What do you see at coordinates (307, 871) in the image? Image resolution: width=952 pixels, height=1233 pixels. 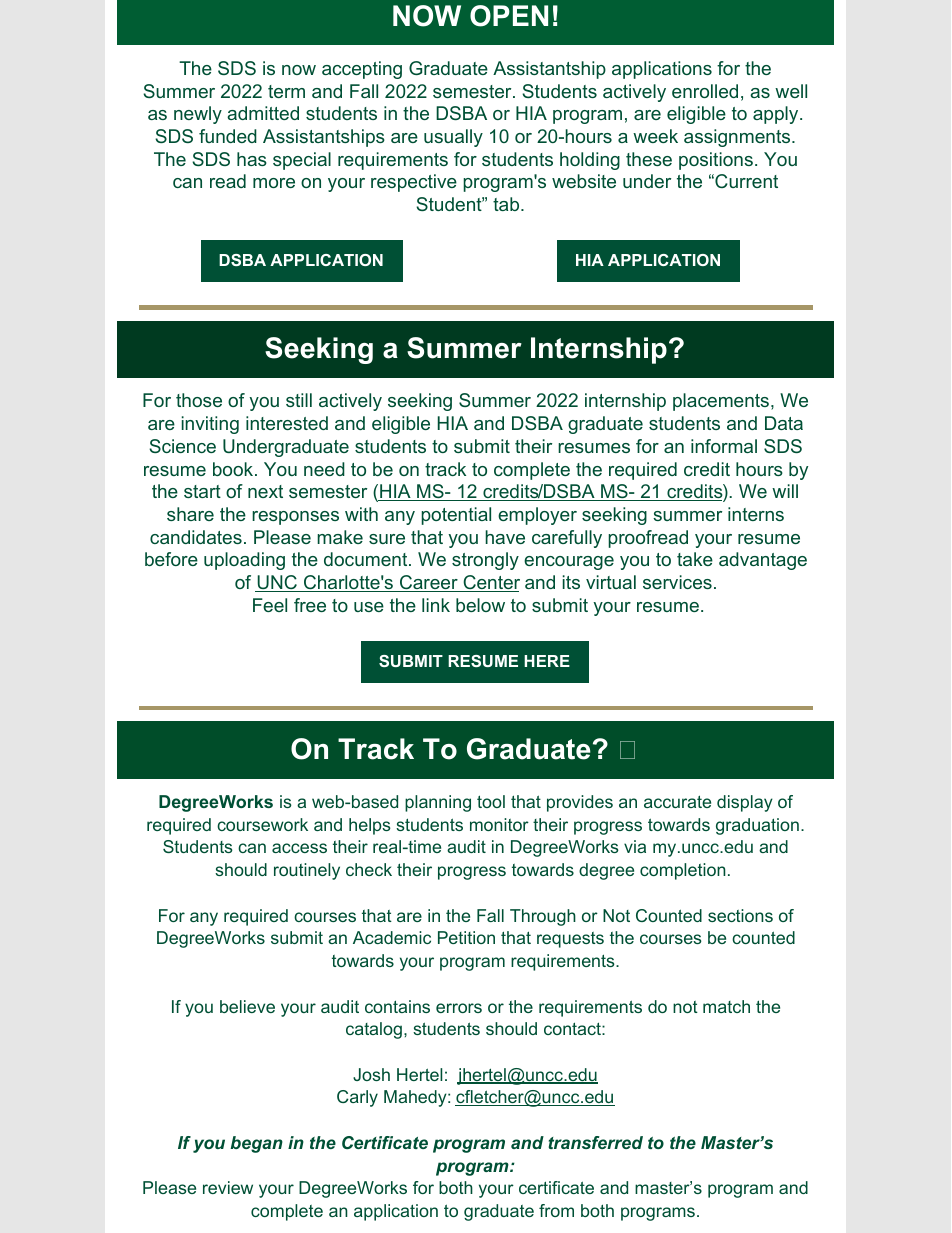 I see `routinely` at bounding box center [307, 871].
